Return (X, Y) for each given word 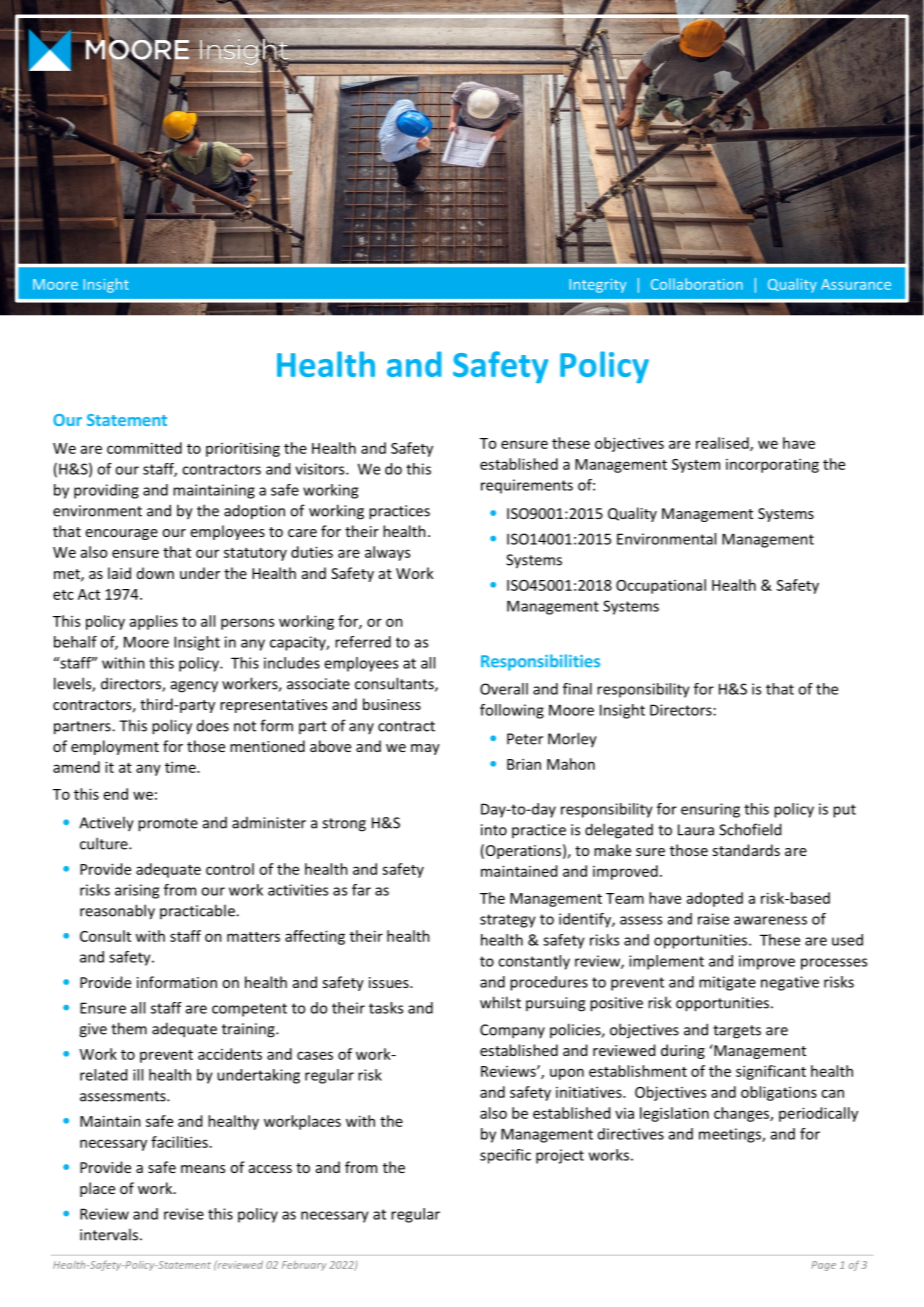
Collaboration (697, 284)
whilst (500, 1002)
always (387, 553)
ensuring (710, 810)
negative (790, 983)
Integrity (598, 286)
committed (144, 448)
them (129, 1028)
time (181, 767)
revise (184, 1214)
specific (505, 1156)
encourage (122, 534)
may (425, 749)
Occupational (661, 586)
